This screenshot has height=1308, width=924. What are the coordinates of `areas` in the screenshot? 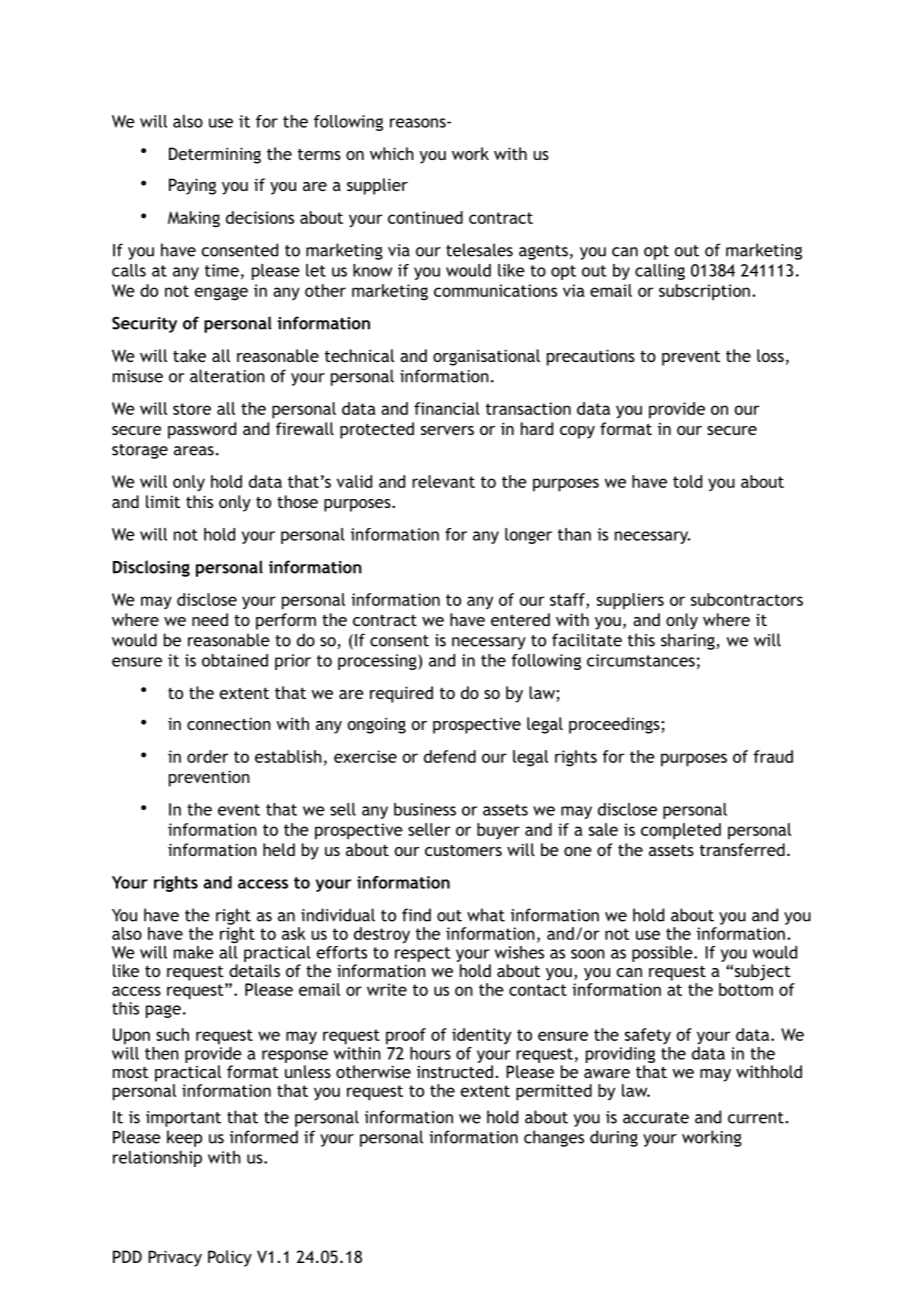 It's located at (194, 451).
